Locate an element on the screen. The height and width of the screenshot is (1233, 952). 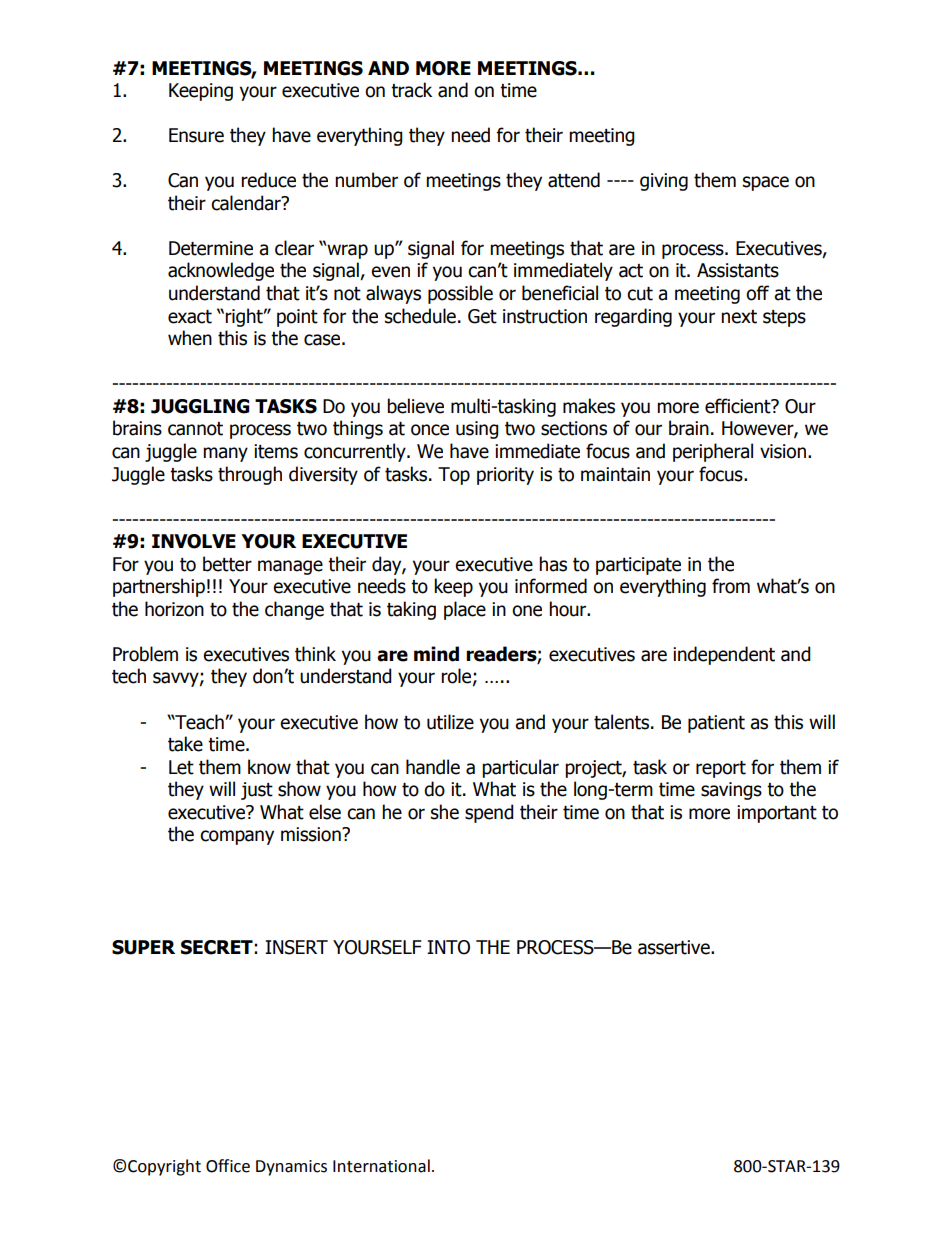
Problem is located at coordinates (145, 654).
